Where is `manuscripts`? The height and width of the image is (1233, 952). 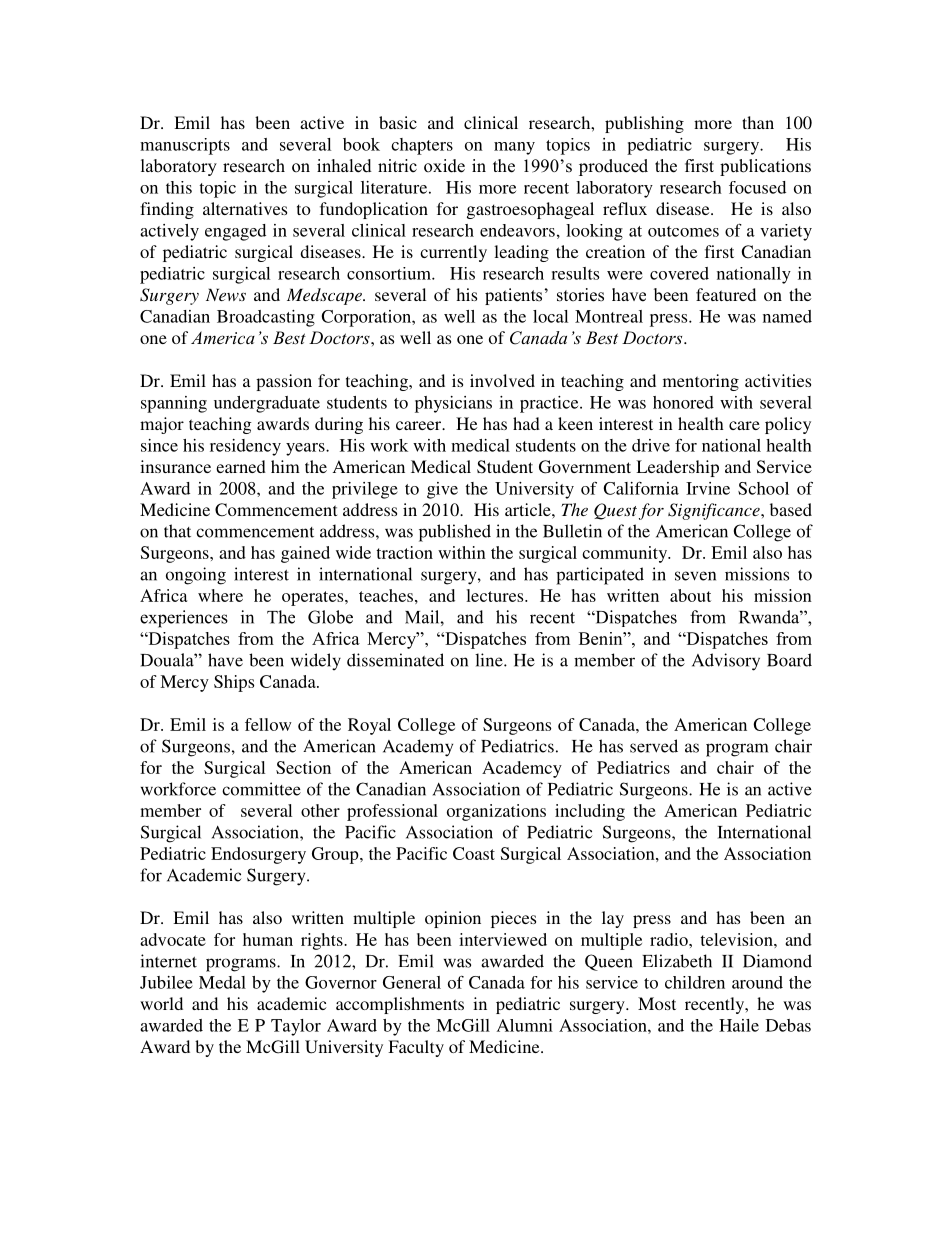 manuscripts is located at coordinates (185, 146).
